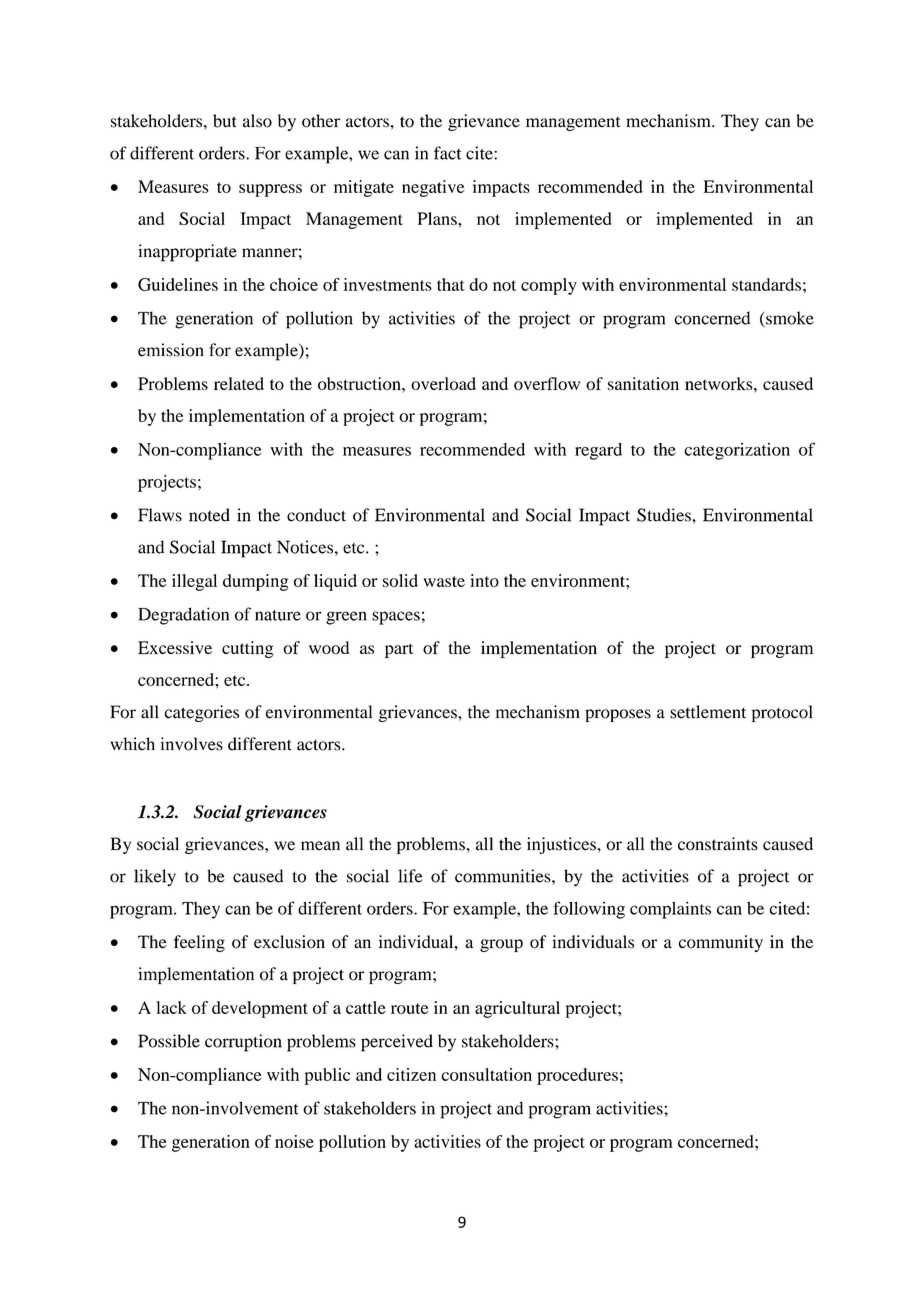 This screenshot has width=924, height=1308. What do you see at coordinates (447, 153) in the screenshot?
I see `fact` at bounding box center [447, 153].
